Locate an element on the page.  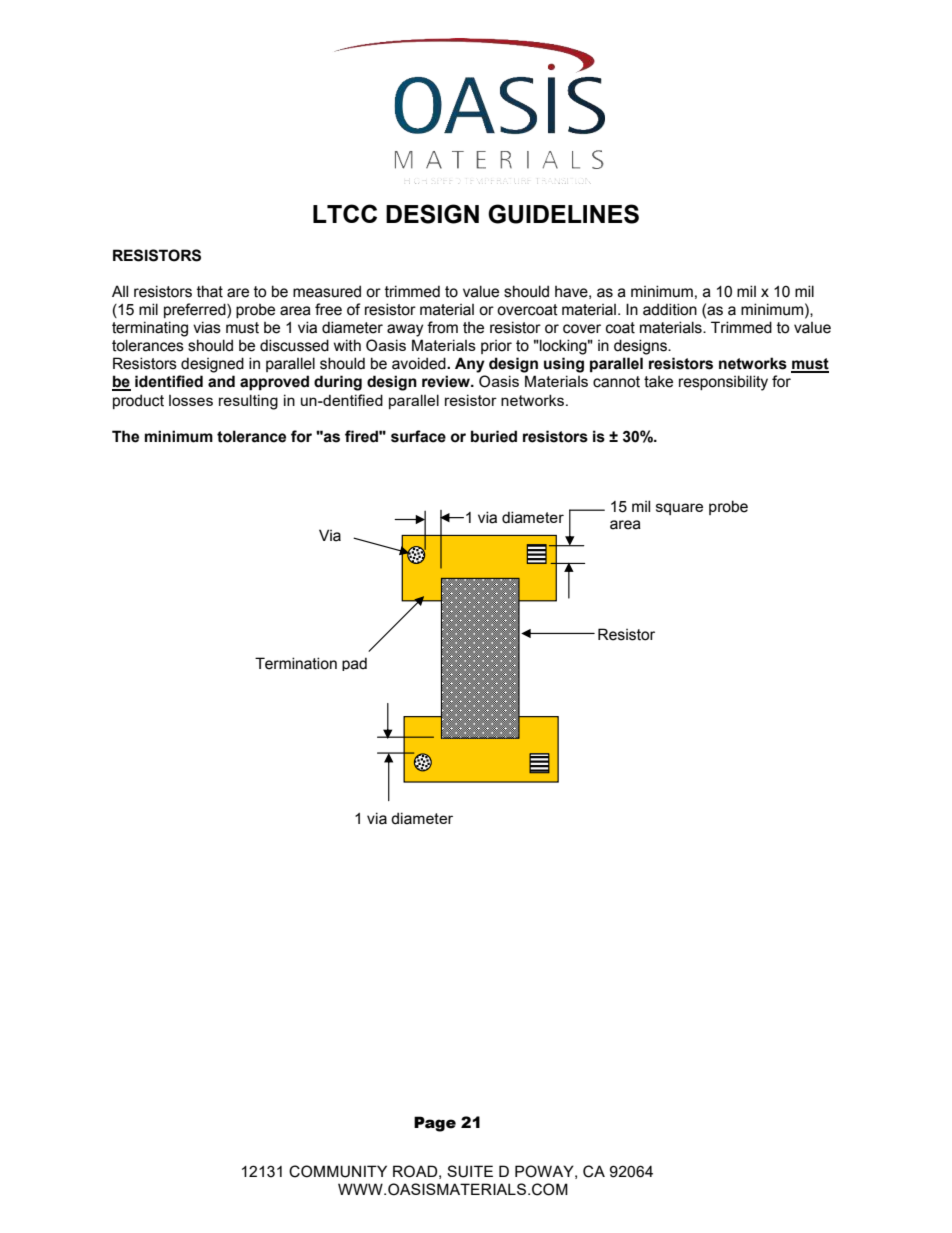
that is located at coordinates (210, 291).
